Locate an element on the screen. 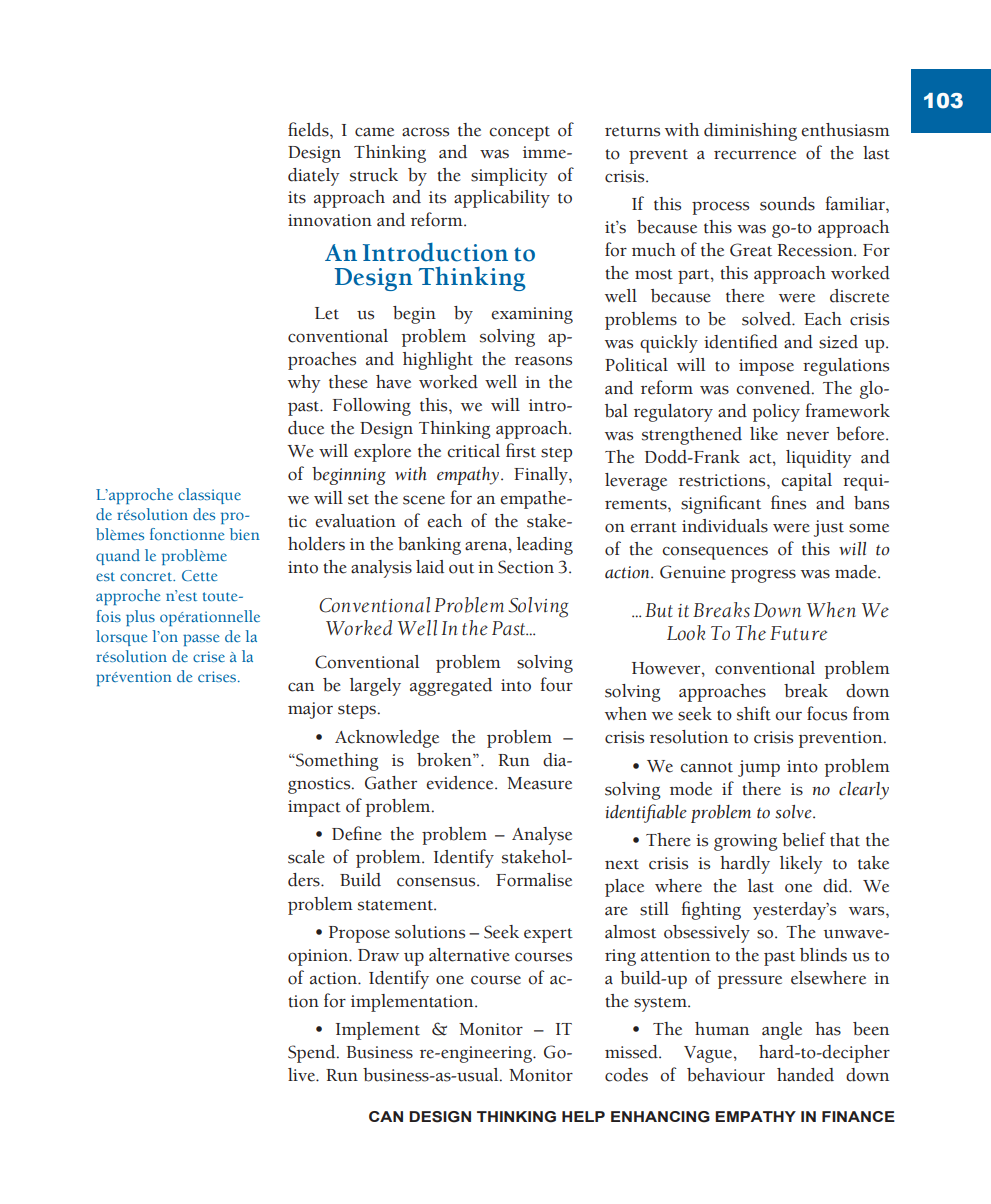  classique is located at coordinates (209, 496).
